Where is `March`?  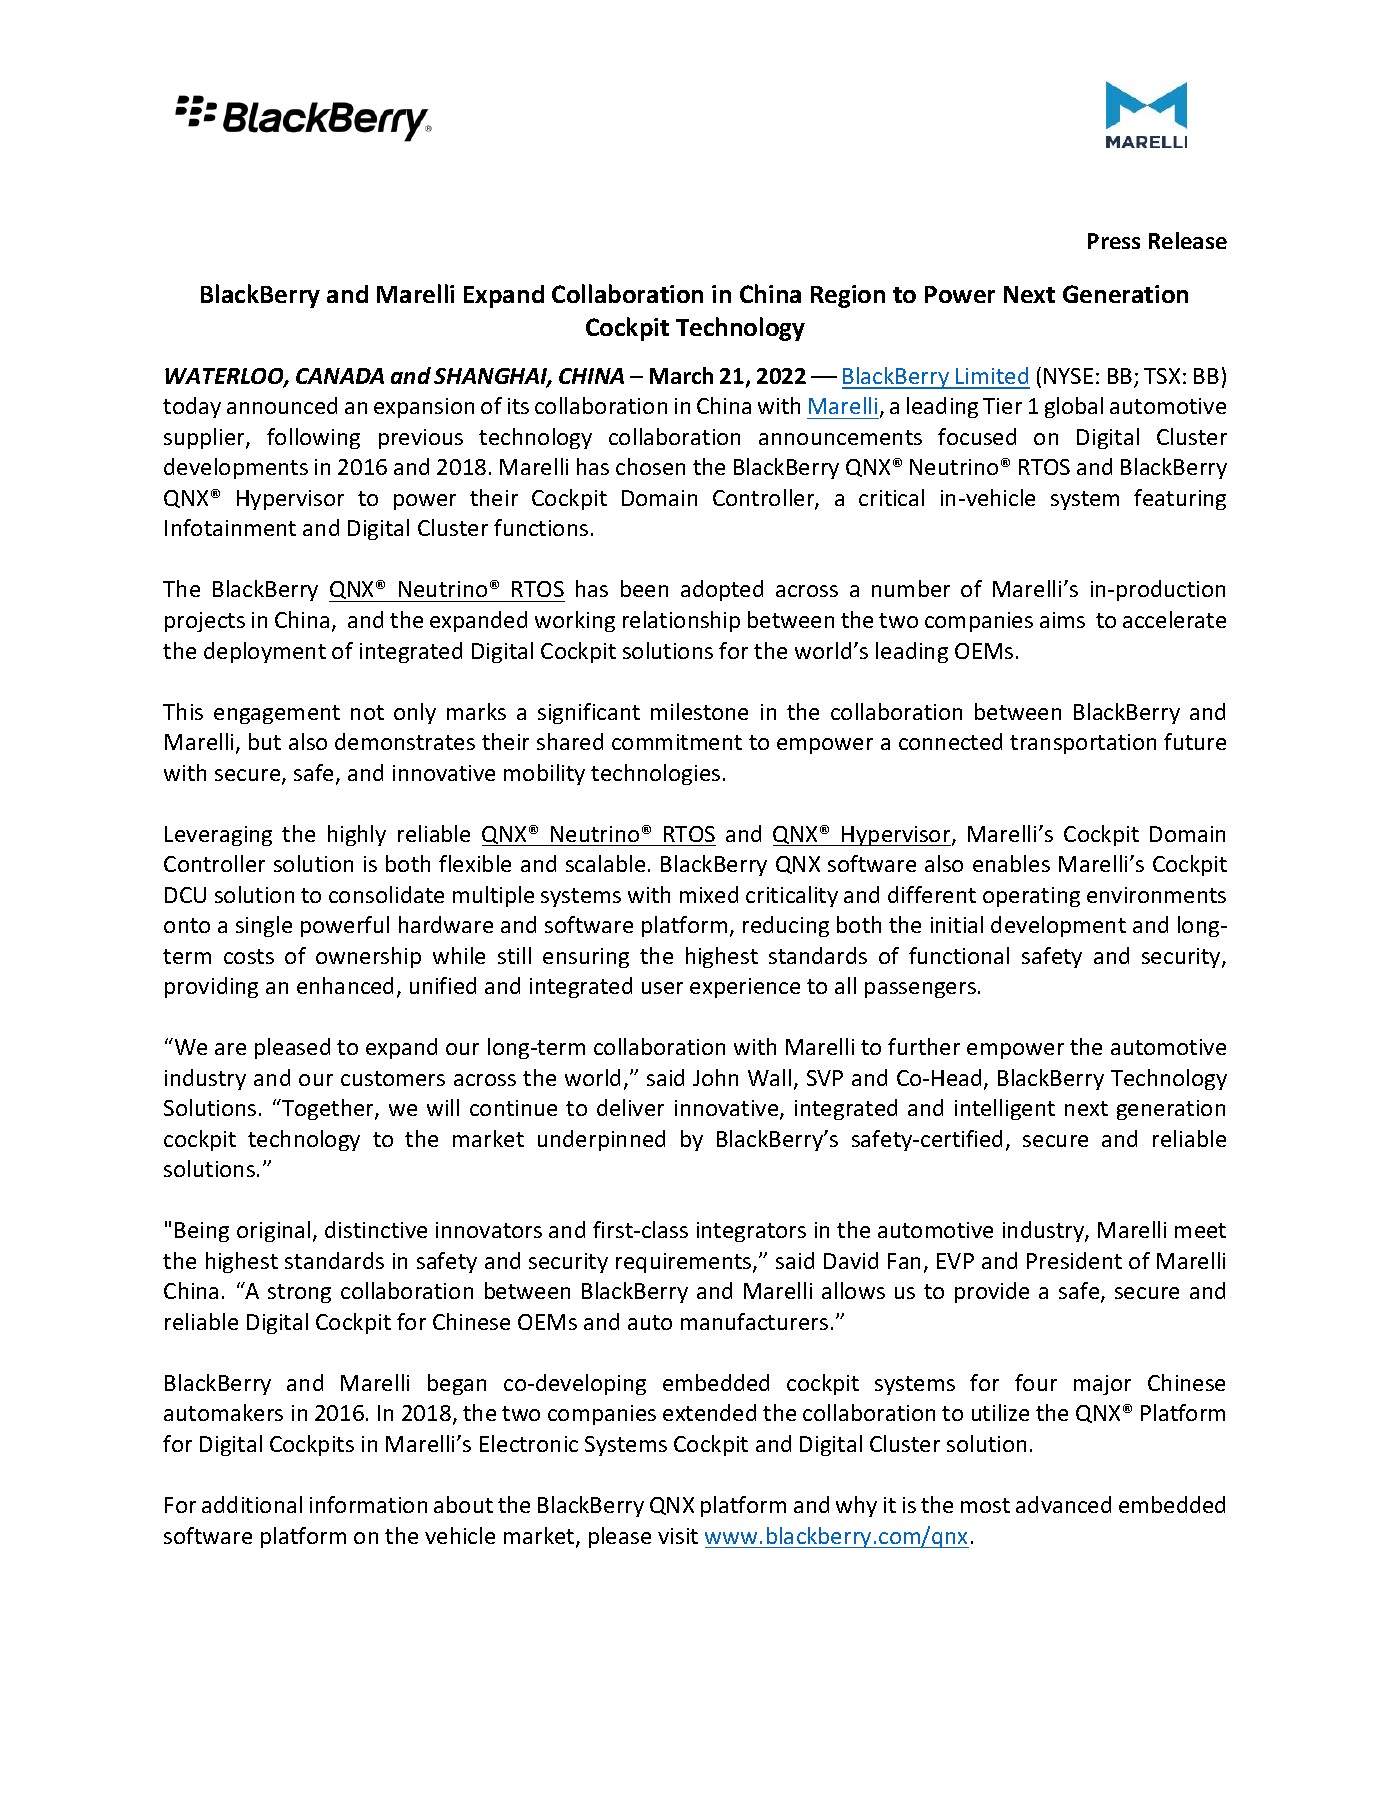
March is located at coordinates (681, 375).
